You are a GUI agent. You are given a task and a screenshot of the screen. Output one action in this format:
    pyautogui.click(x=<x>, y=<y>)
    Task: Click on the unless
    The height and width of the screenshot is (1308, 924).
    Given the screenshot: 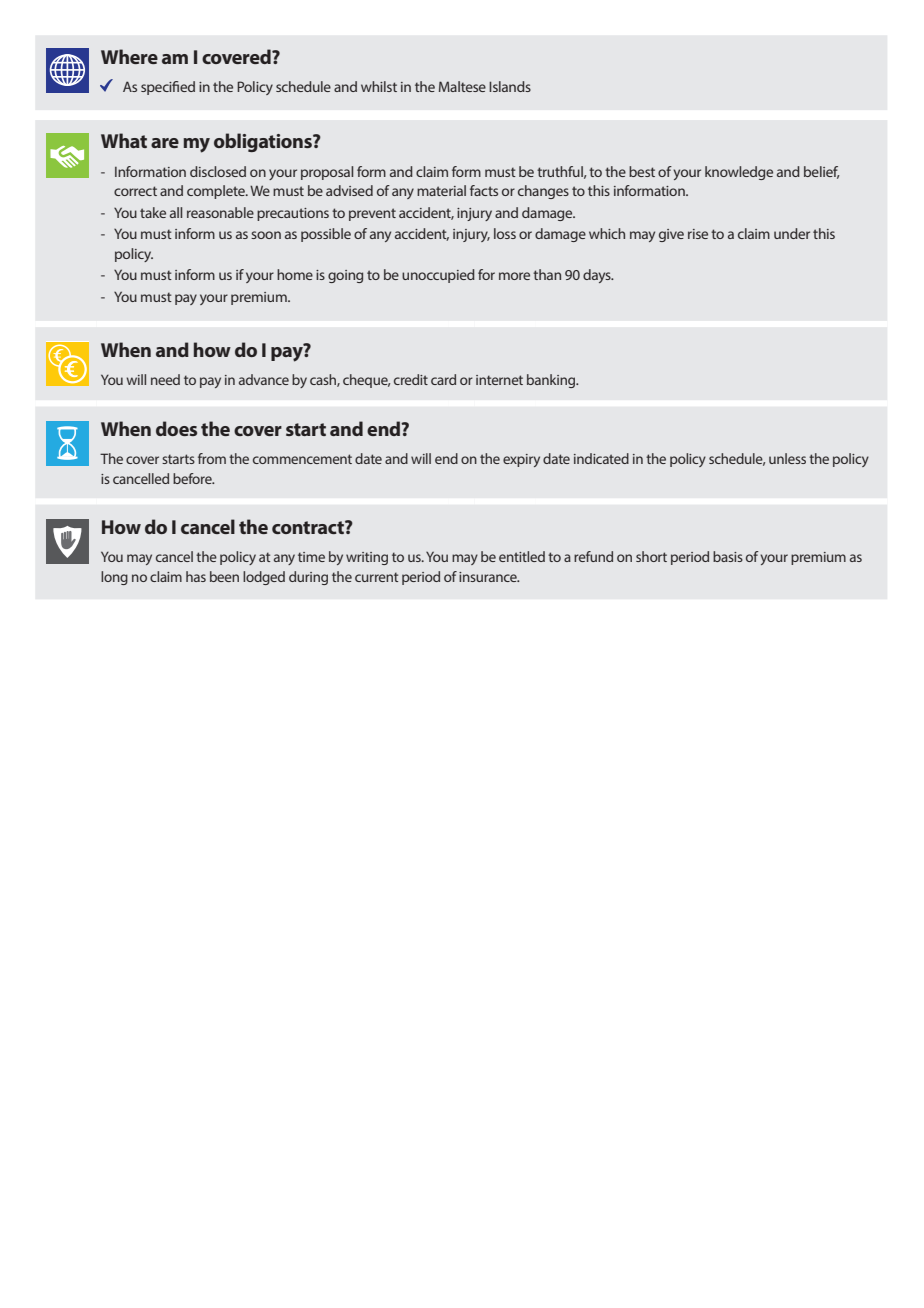 What is the action you would take?
    pyautogui.click(x=787, y=458)
